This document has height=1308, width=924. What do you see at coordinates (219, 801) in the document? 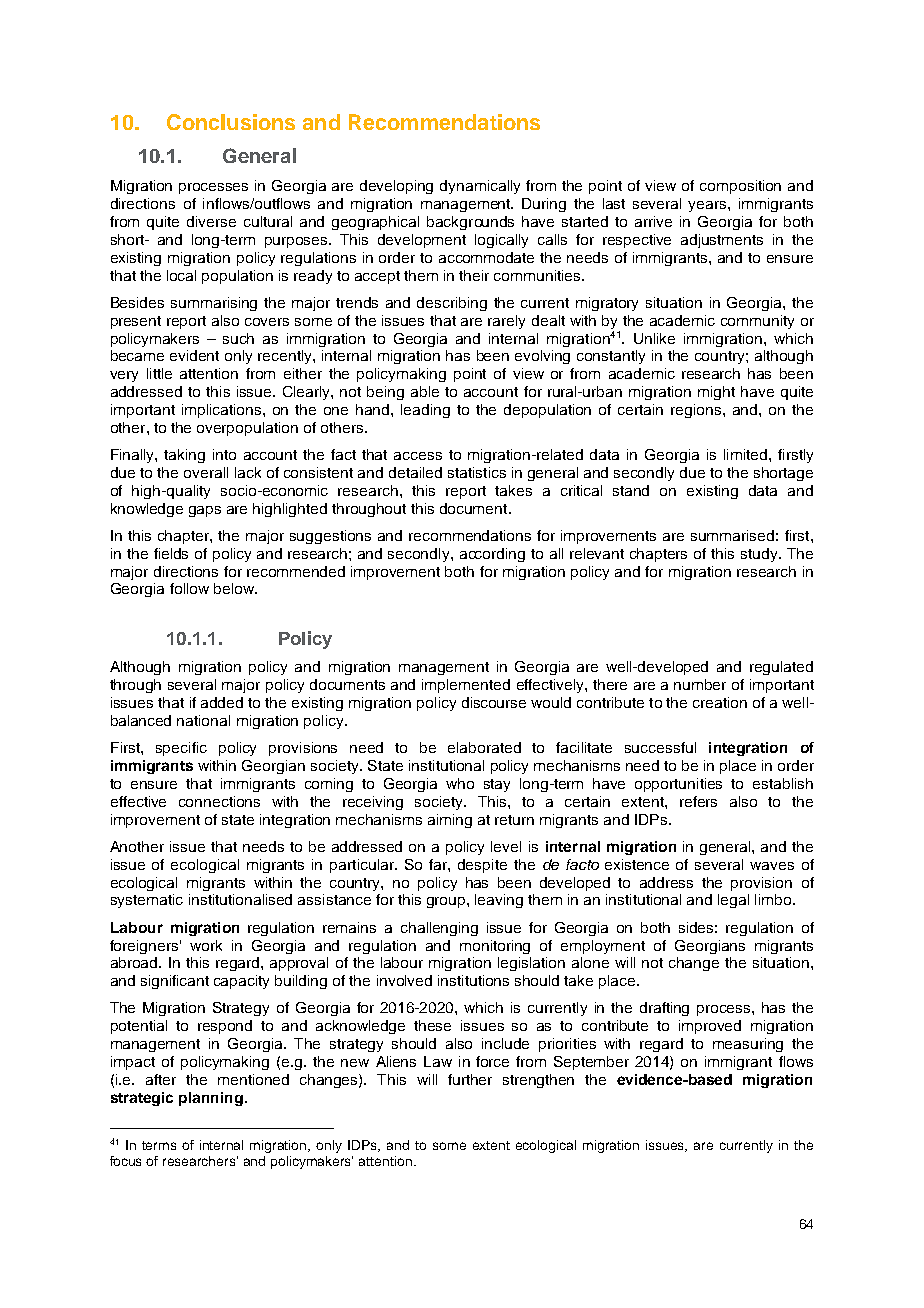
I see `connections` at bounding box center [219, 801].
